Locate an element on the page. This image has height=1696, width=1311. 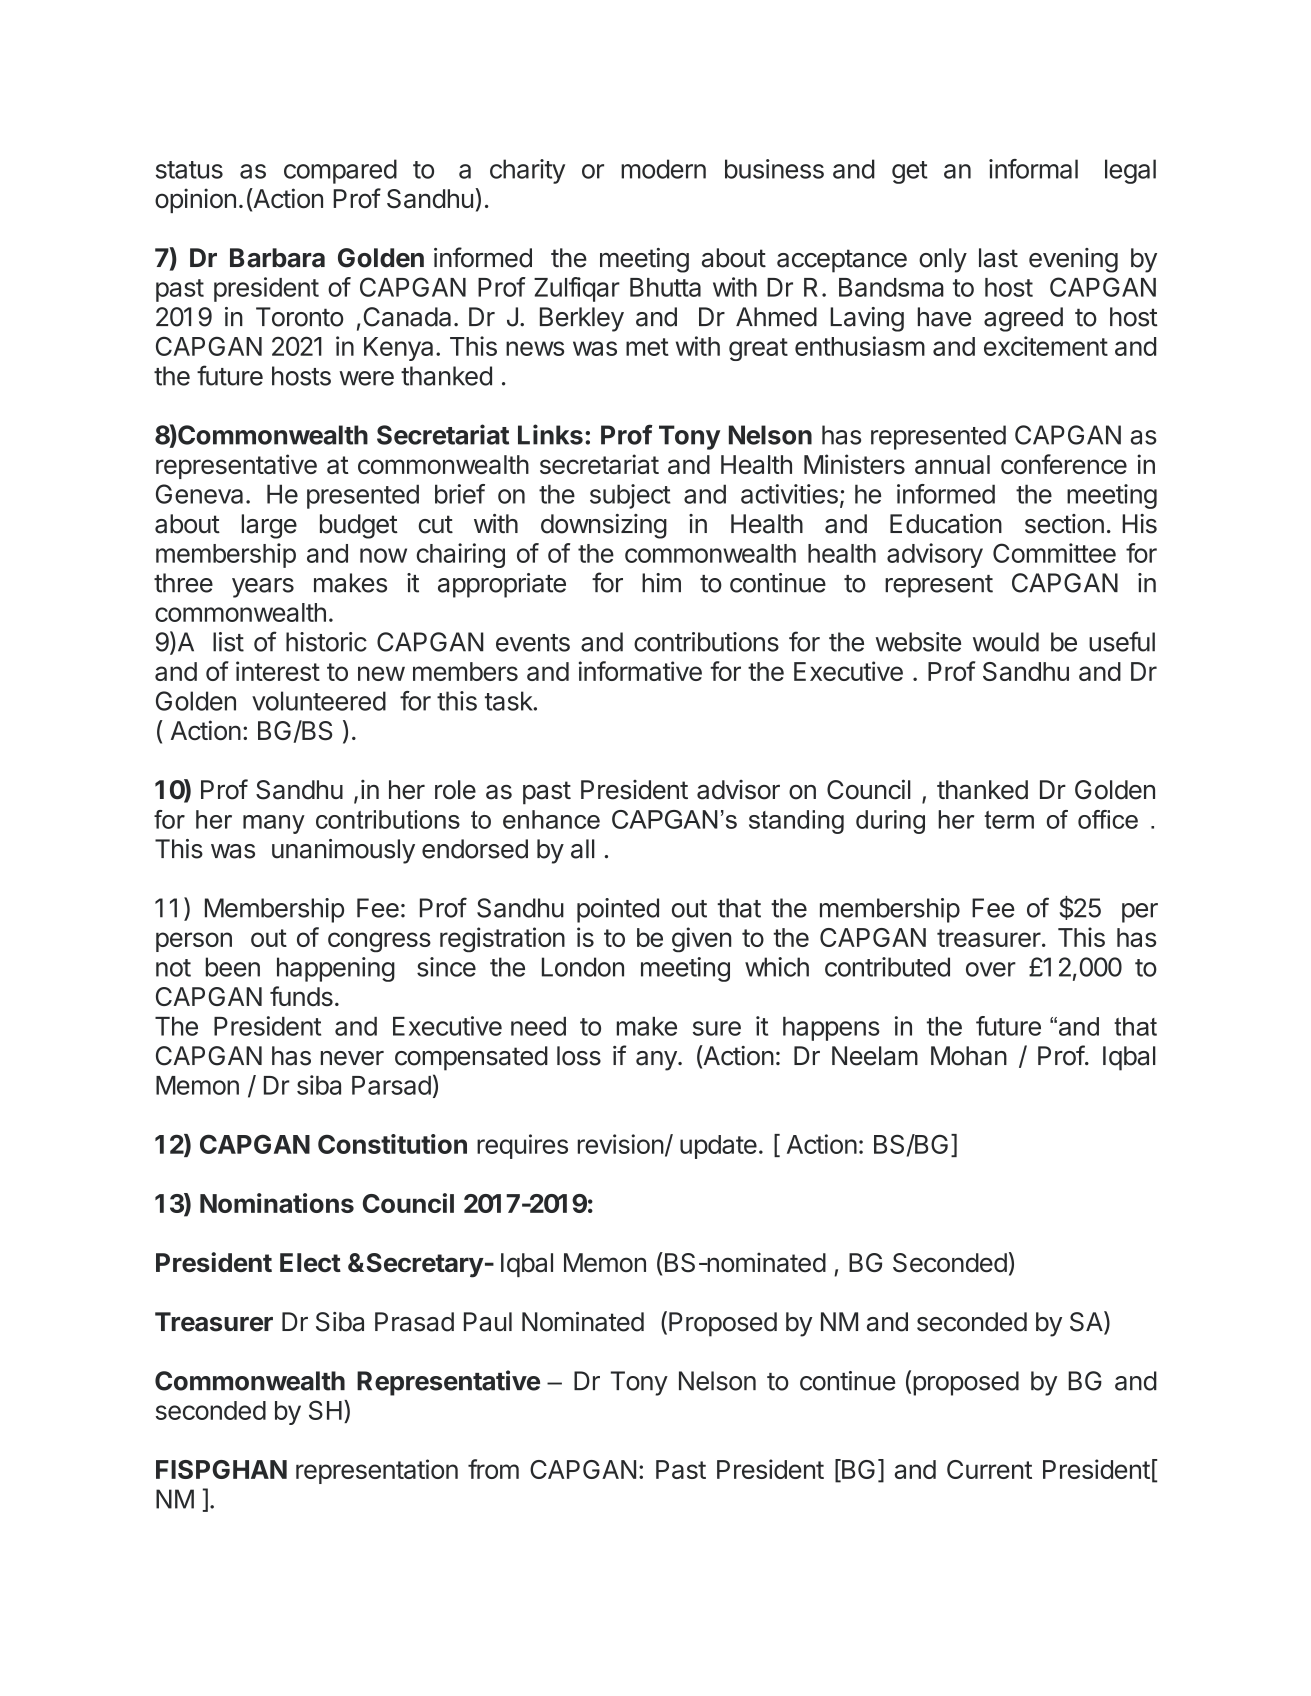
Barbara is located at coordinates (277, 258).
